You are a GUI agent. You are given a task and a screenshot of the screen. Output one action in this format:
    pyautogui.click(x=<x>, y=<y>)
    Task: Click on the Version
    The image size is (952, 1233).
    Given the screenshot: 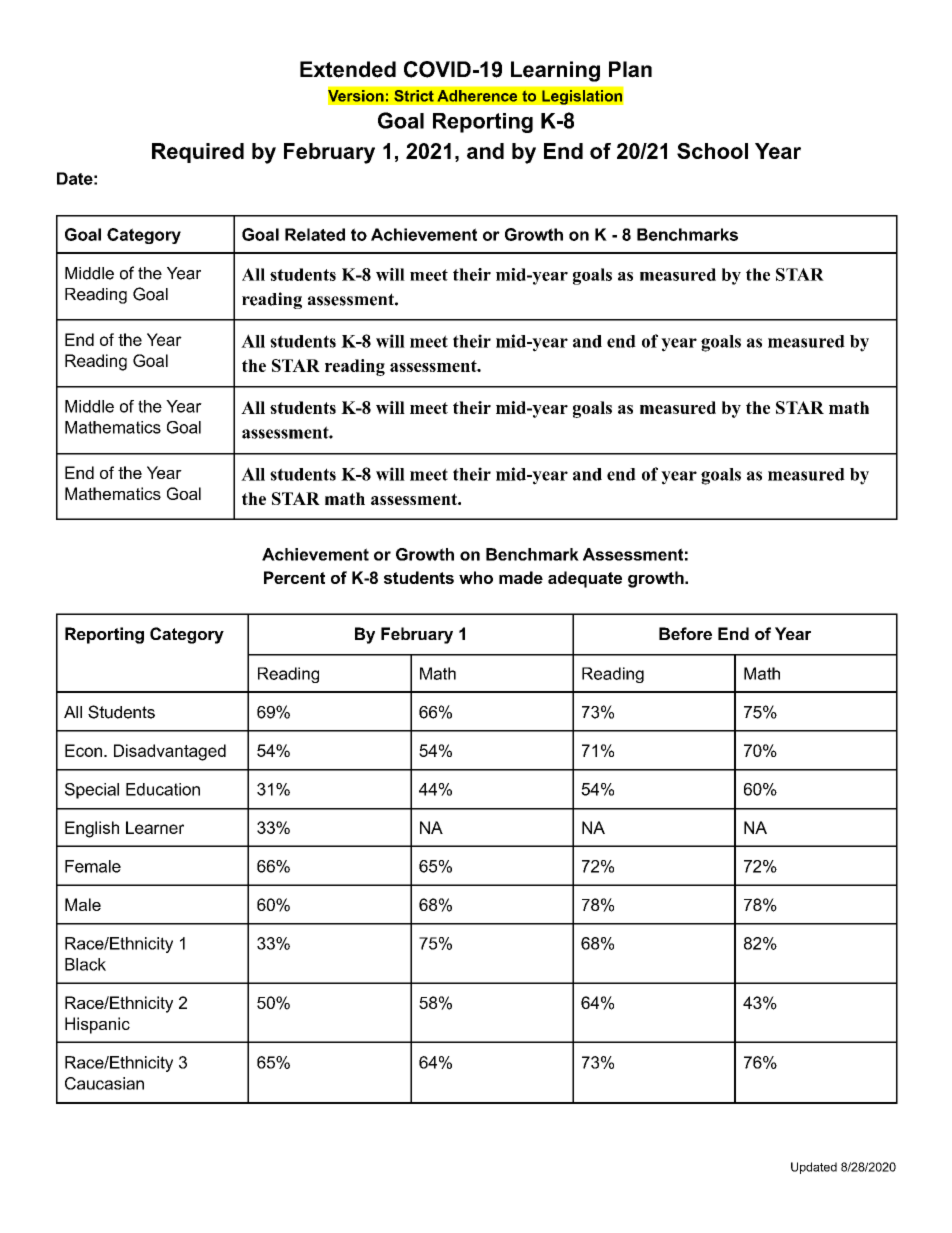 What is the action you would take?
    pyautogui.click(x=356, y=96)
